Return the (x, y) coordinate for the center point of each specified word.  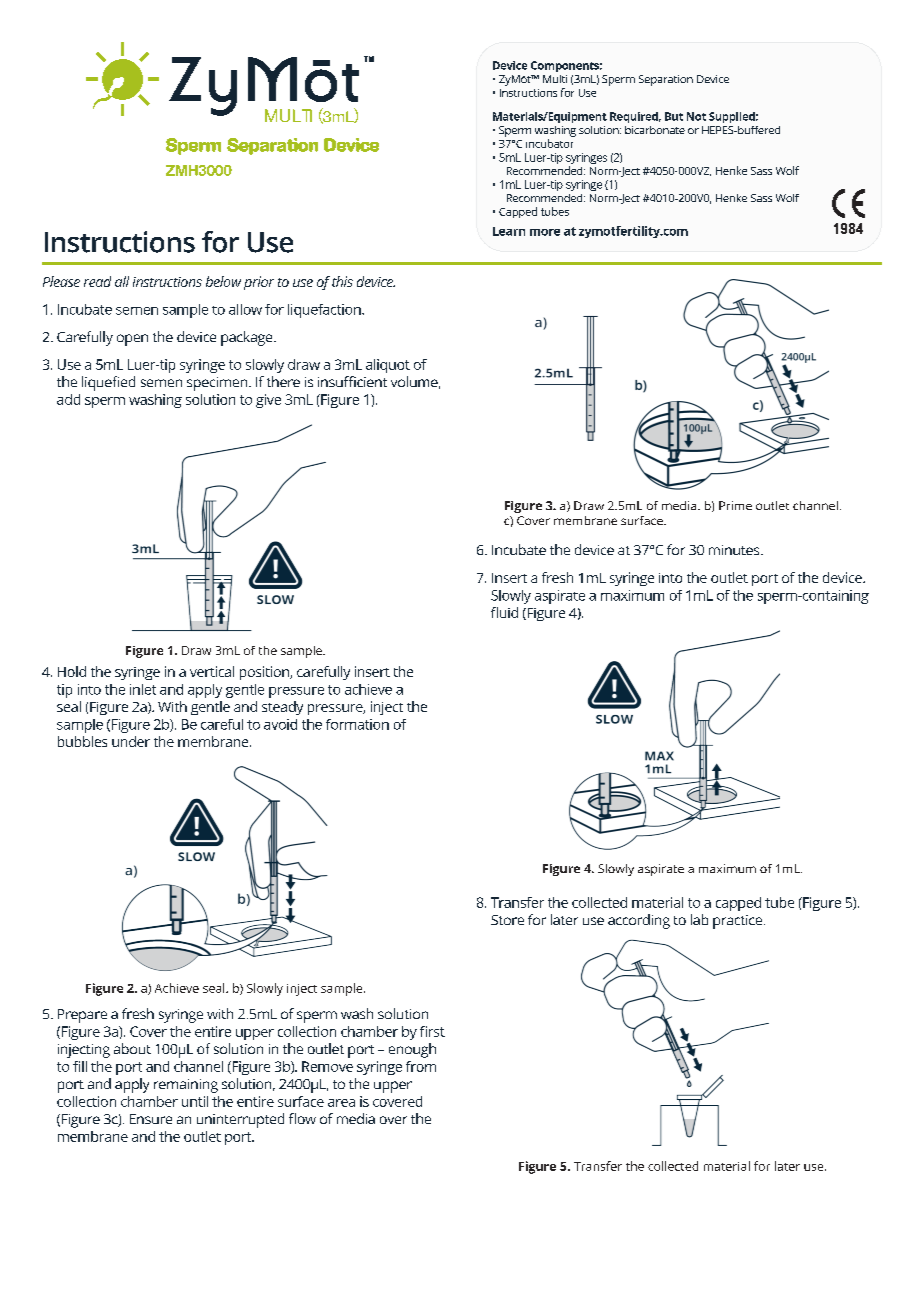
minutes (735, 550)
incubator (549, 143)
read (97, 281)
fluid (504, 612)
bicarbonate (655, 130)
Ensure (151, 1119)
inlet (143, 689)
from (421, 1066)
